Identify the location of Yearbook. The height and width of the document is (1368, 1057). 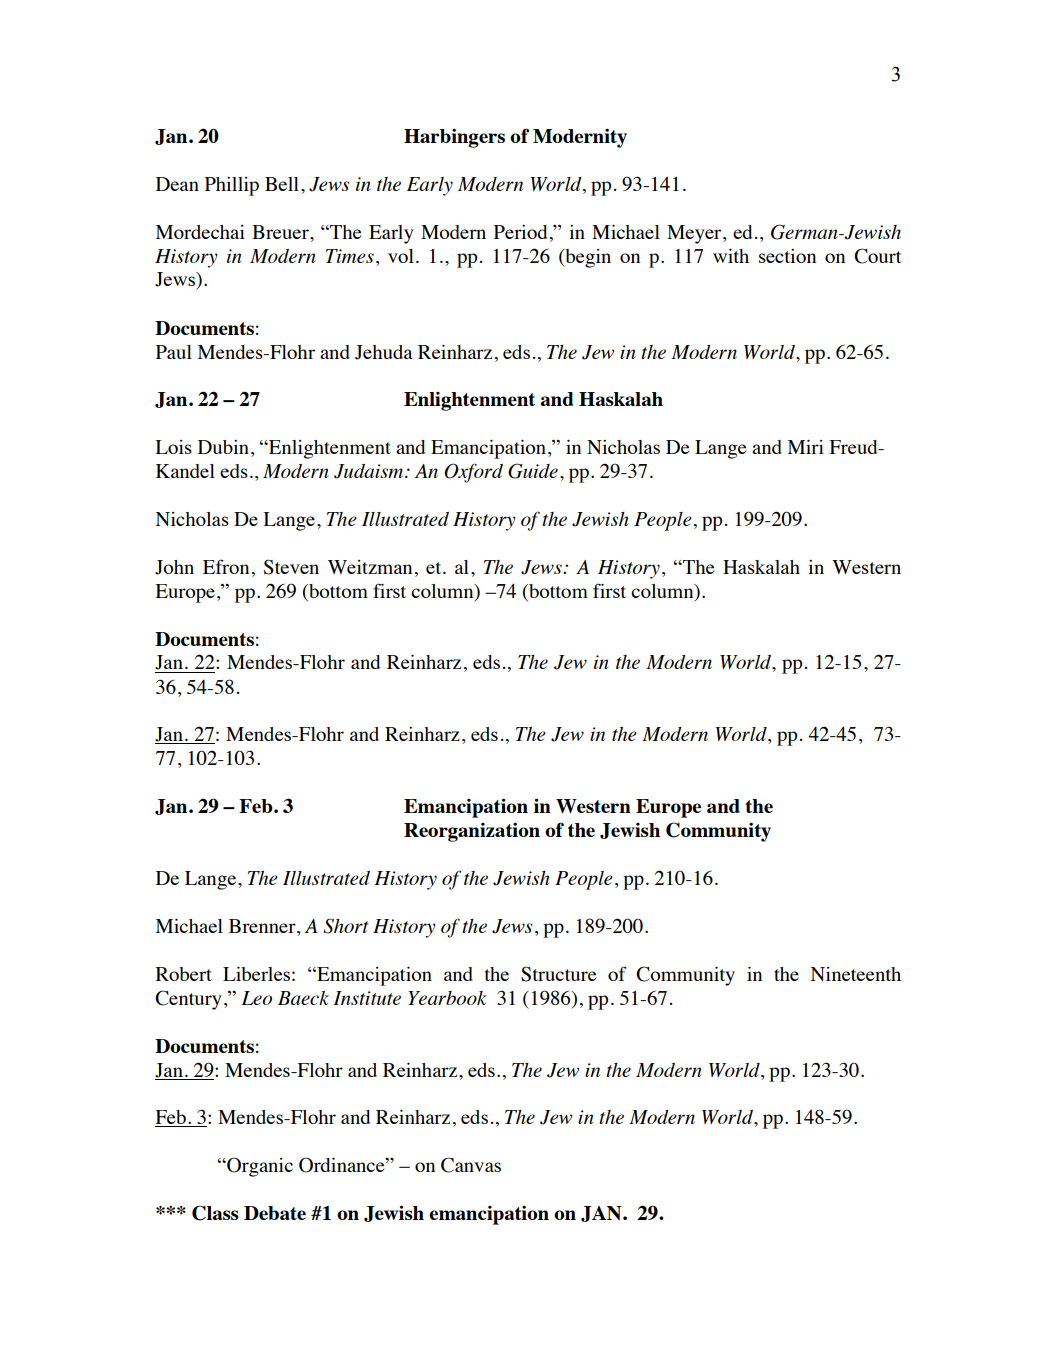
(447, 998).
